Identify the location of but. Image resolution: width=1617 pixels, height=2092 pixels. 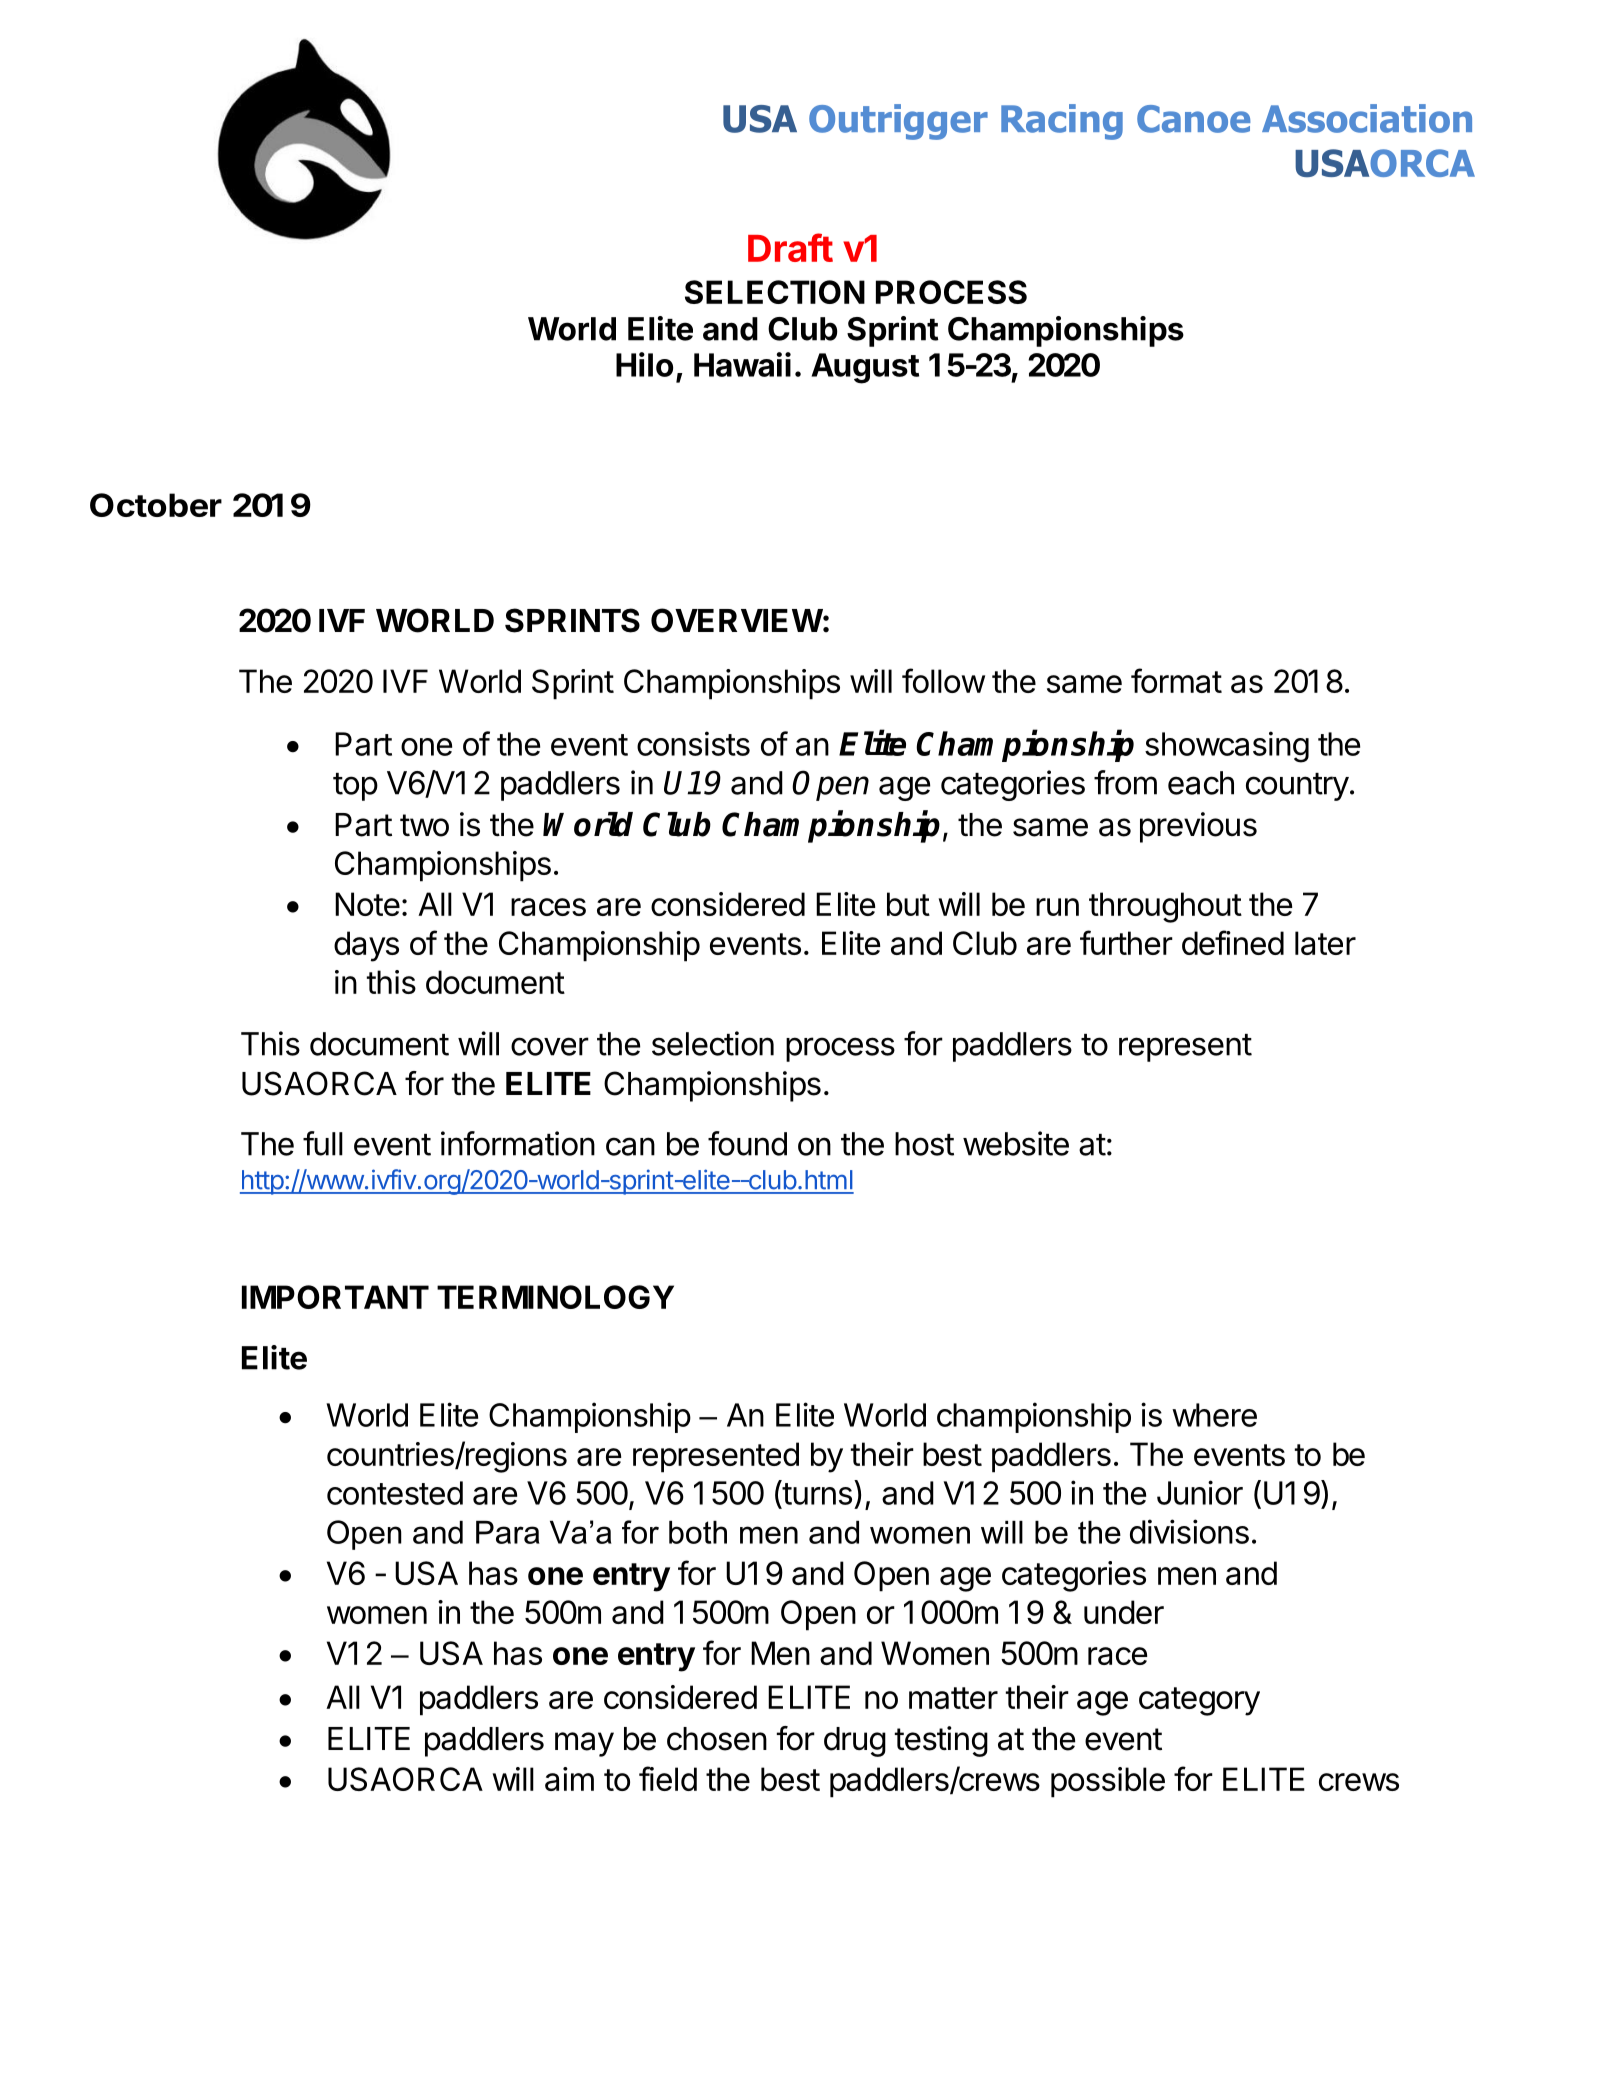
(908, 904).
